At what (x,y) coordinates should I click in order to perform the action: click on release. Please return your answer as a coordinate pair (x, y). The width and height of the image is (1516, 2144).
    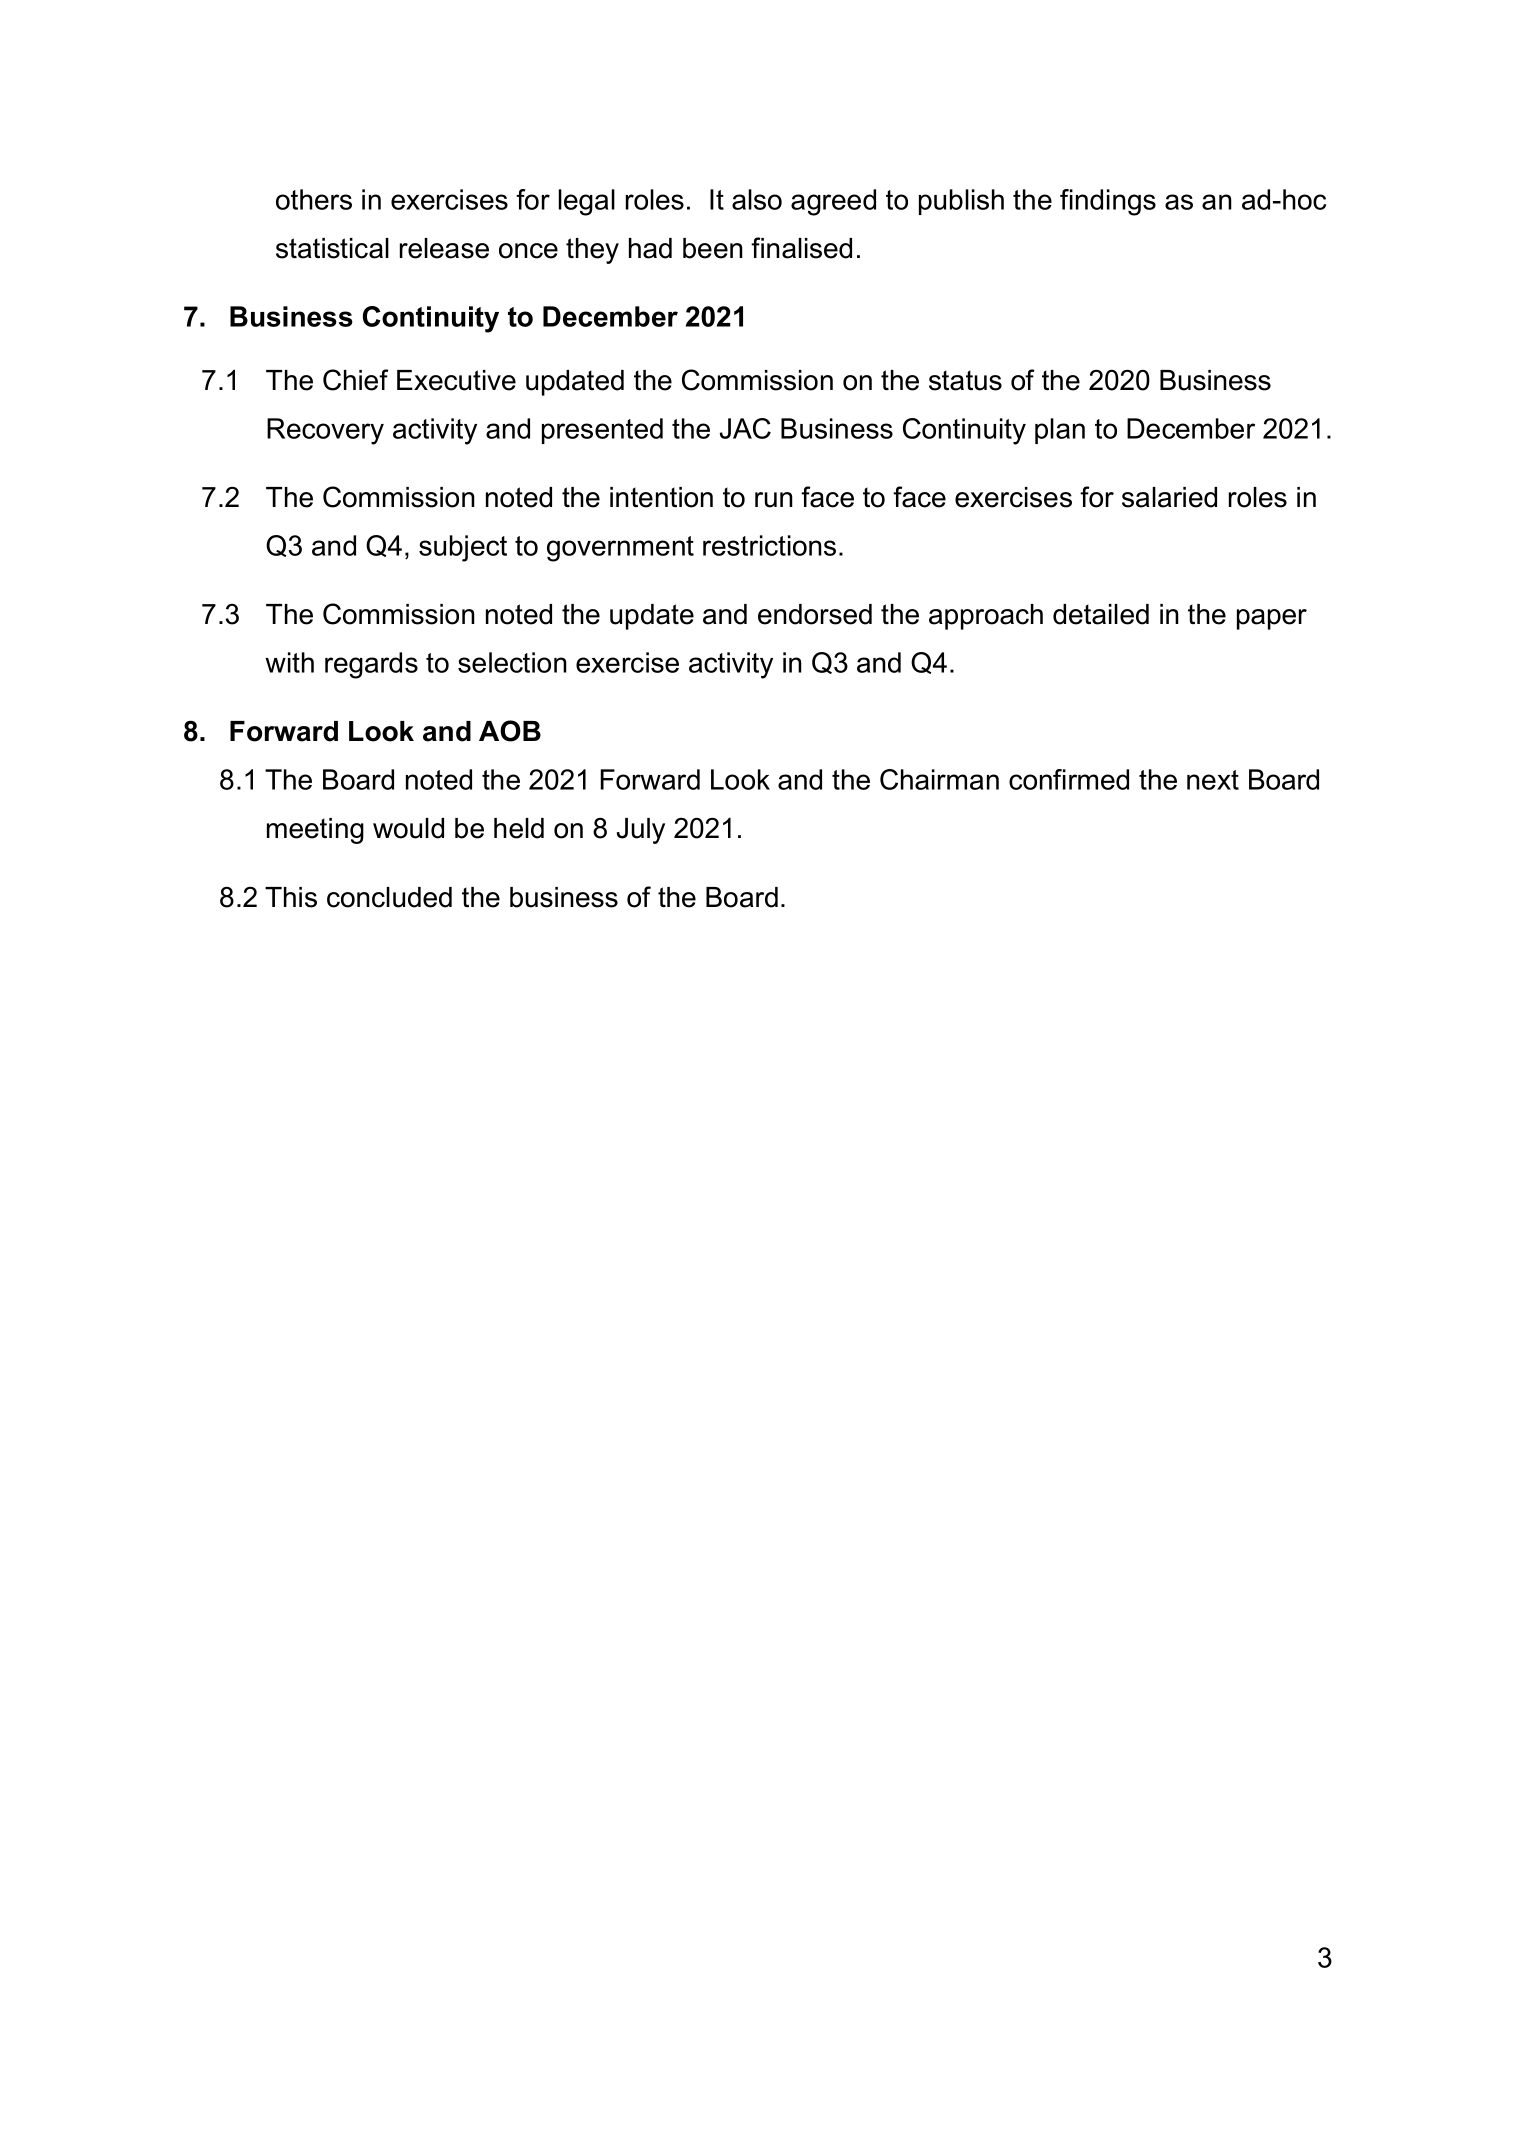
    Looking at the image, I should click on (444, 248).
